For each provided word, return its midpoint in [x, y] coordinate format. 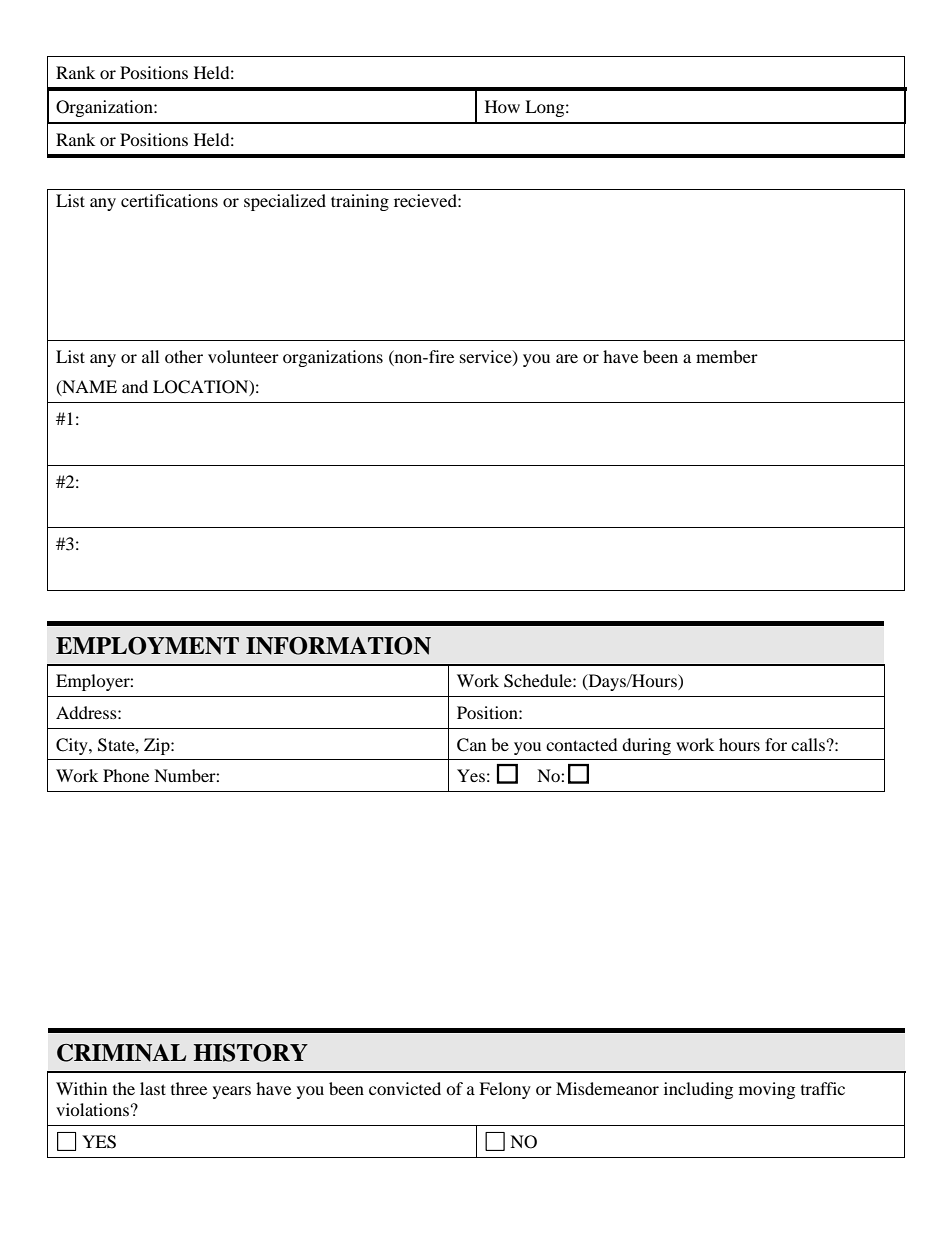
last [153, 1088]
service [487, 357]
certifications [169, 200]
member [727, 356]
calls [808, 744]
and [135, 386]
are [567, 358]
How [502, 106]
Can [471, 745]
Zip [158, 746]
